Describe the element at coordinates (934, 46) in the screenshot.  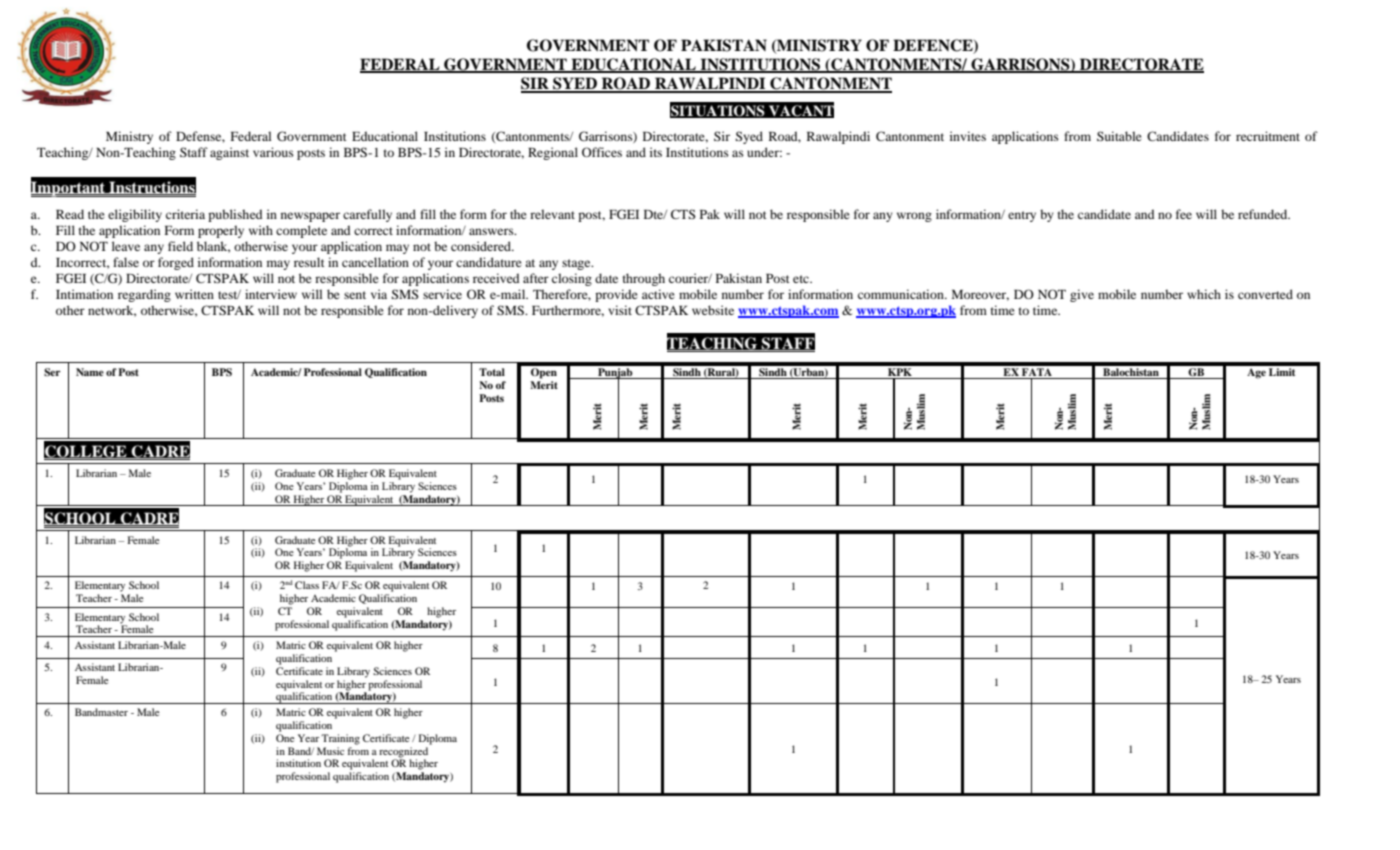
I see `DEFENCE` at that location.
